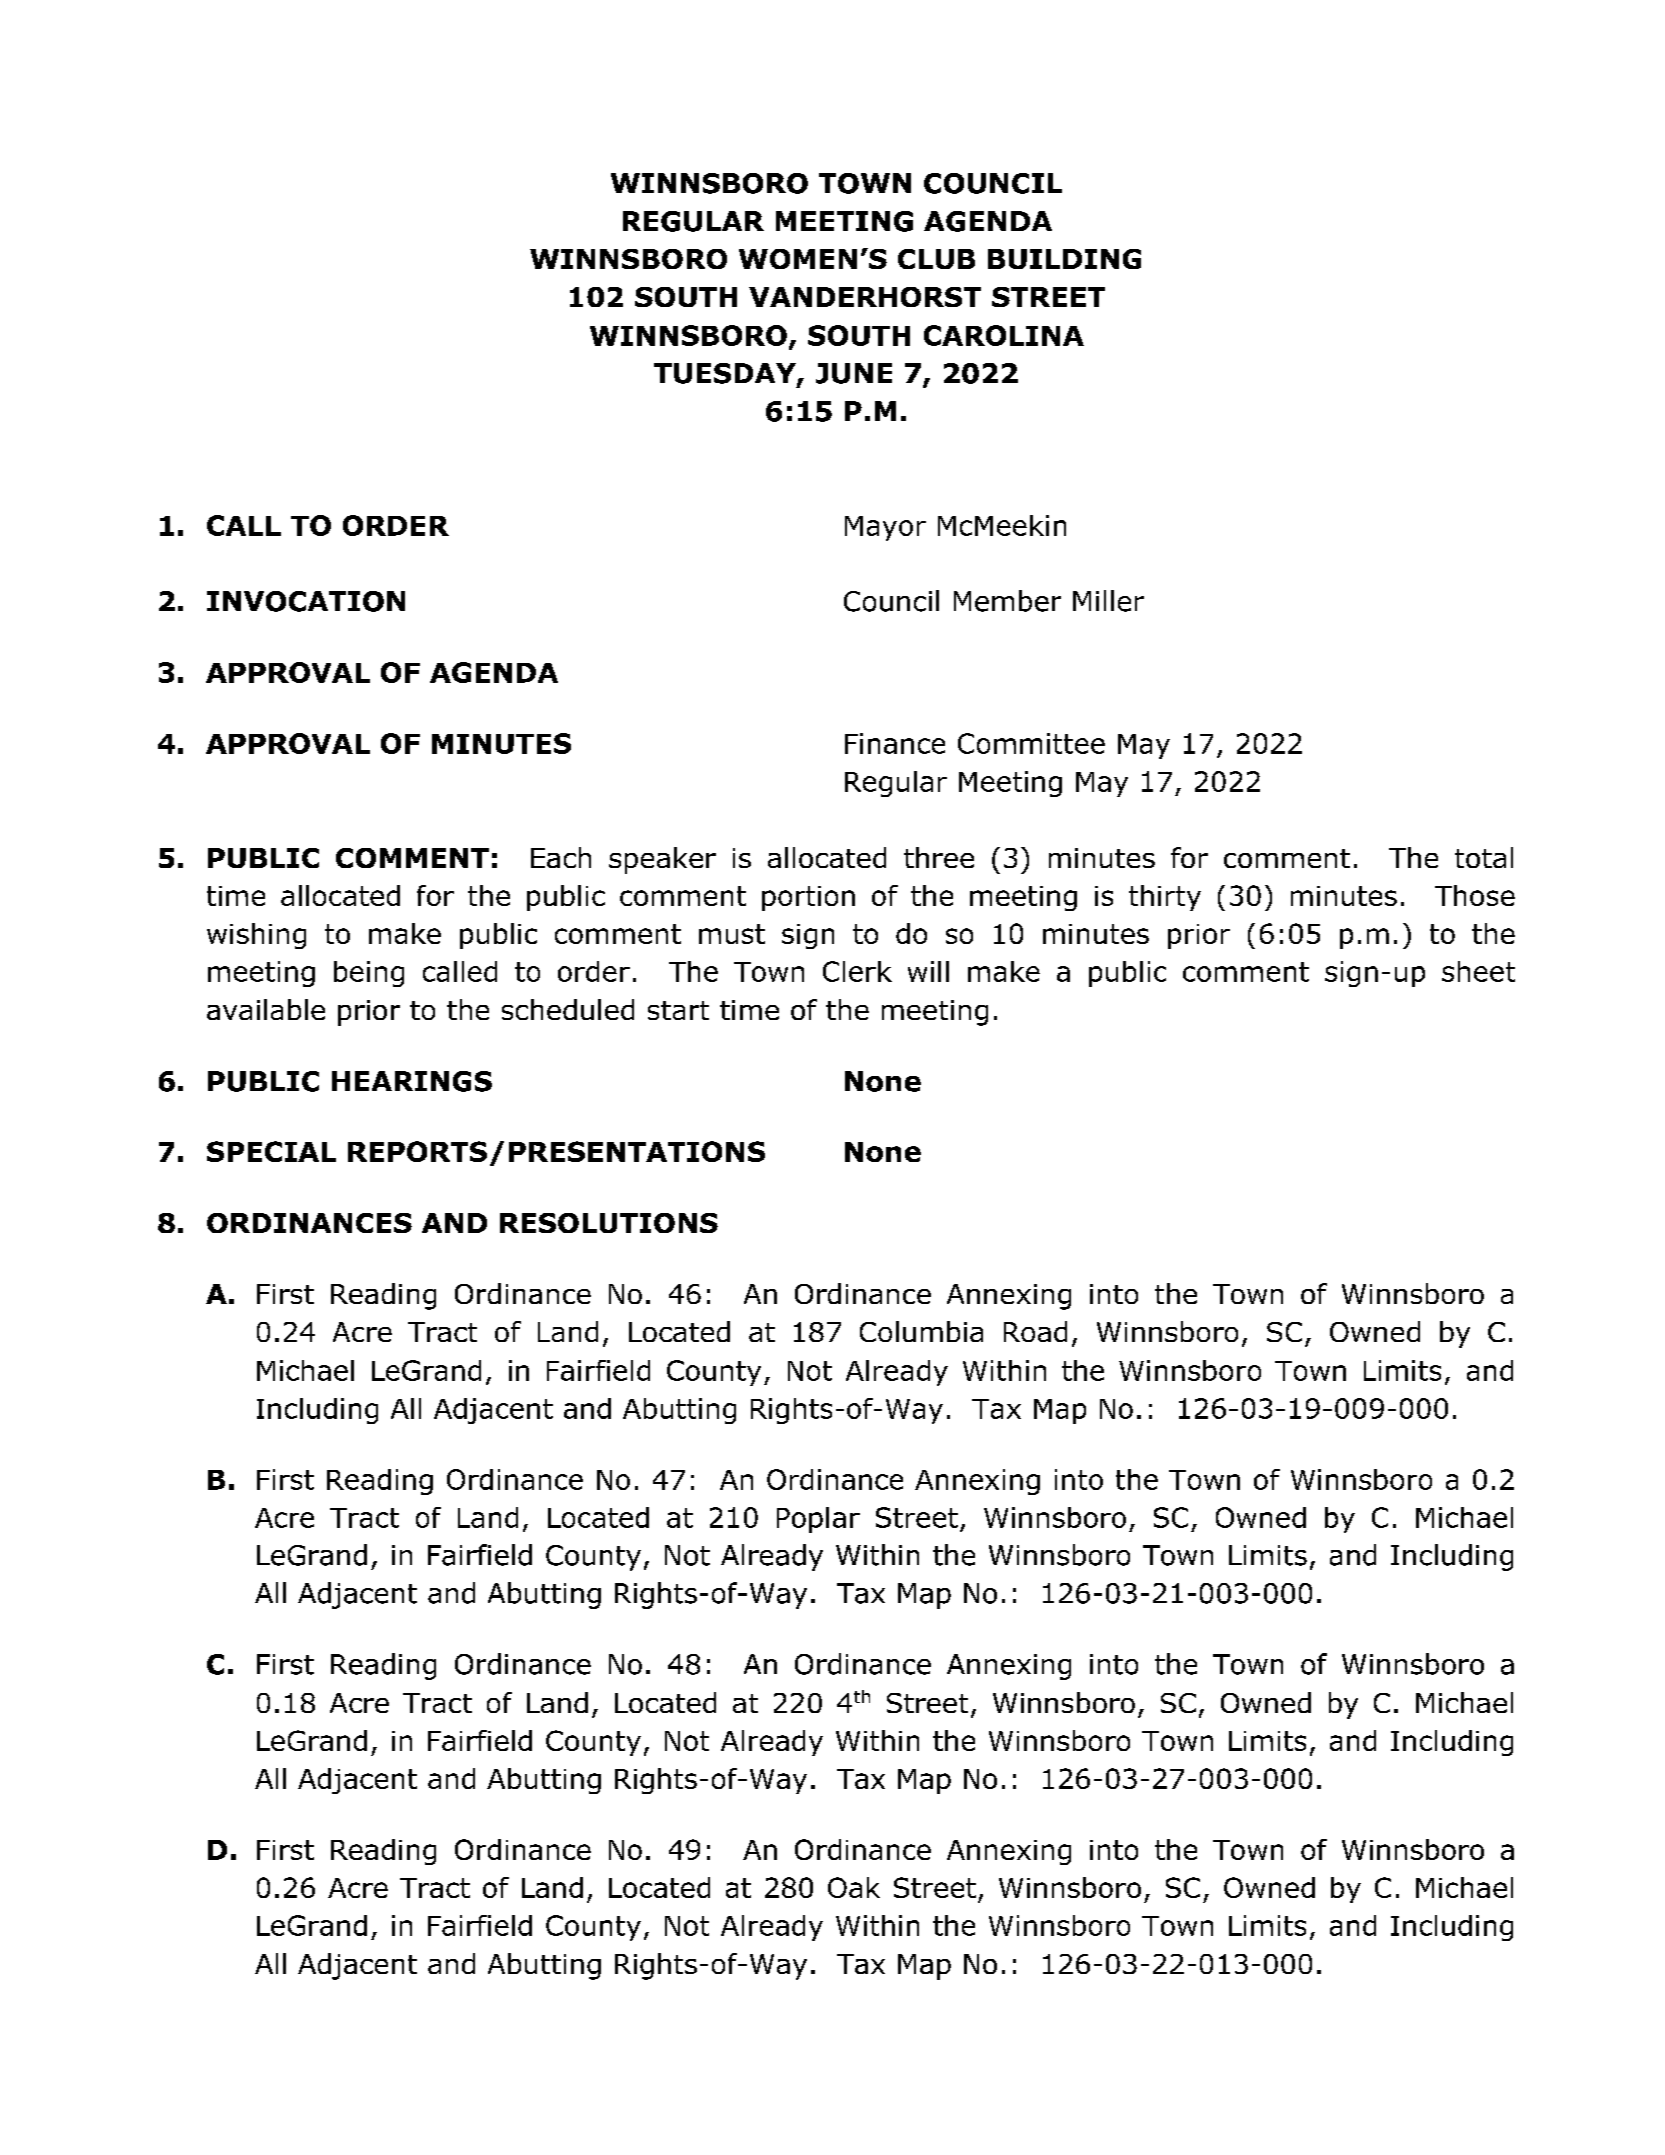 This screenshot has height=2155, width=1665. What do you see at coordinates (854, 1887) in the screenshot?
I see `Oak` at bounding box center [854, 1887].
